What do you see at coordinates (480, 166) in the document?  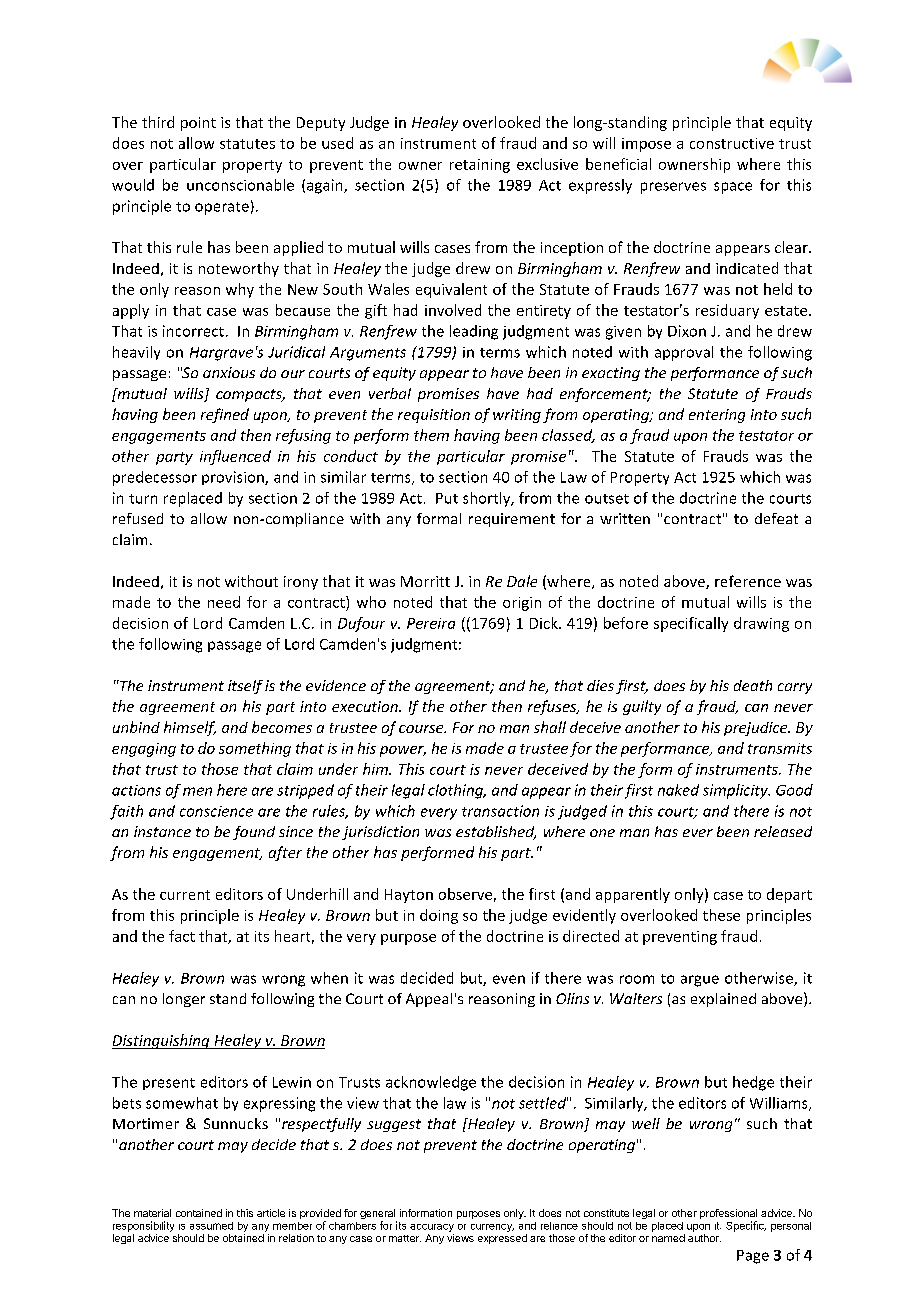 I see `retaining` at bounding box center [480, 166].
